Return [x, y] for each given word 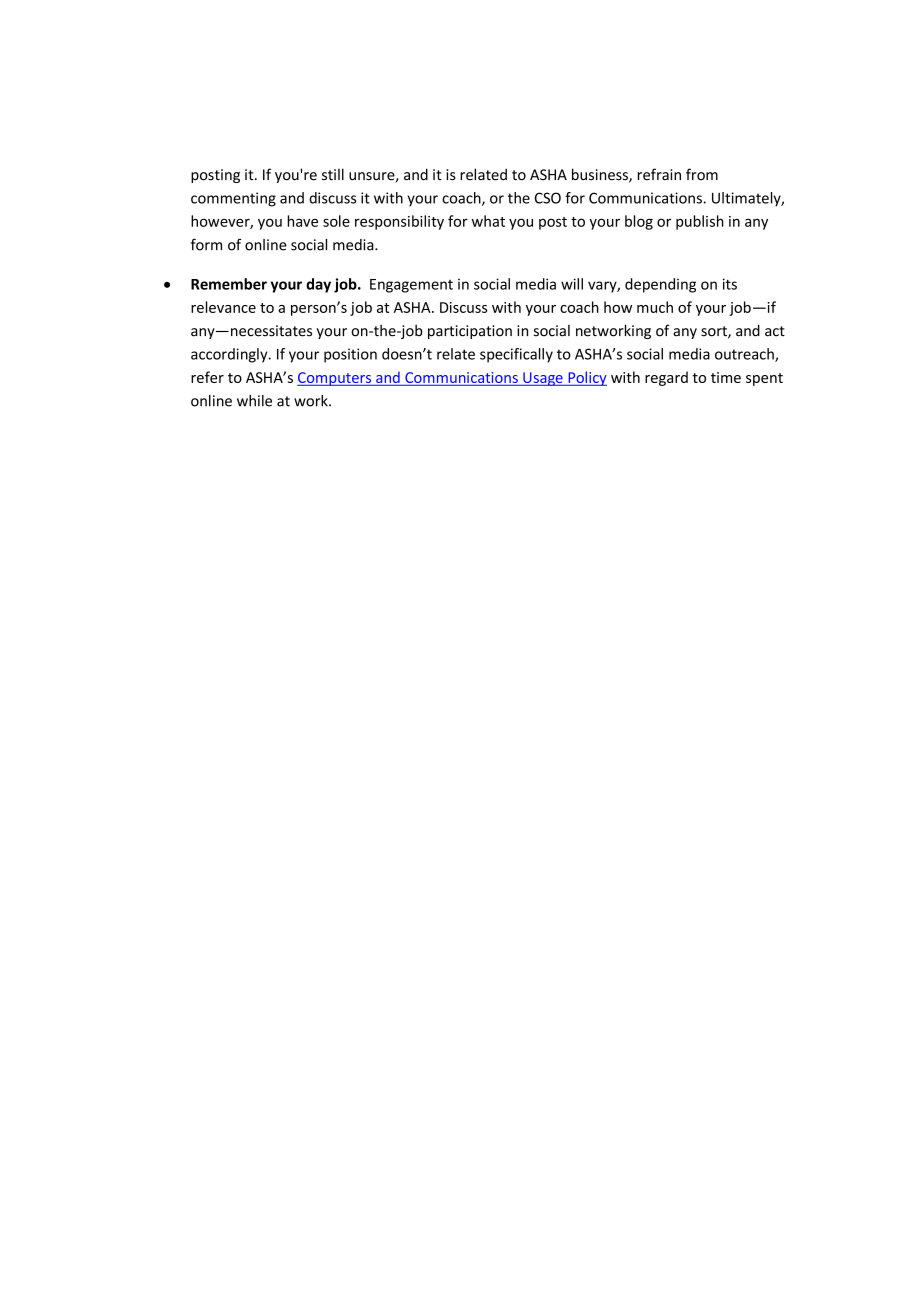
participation [470, 332]
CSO [548, 198]
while [254, 401]
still [333, 174]
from [702, 174]
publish [700, 222]
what [488, 221]
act [775, 331]
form [206, 244]
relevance [223, 307]
